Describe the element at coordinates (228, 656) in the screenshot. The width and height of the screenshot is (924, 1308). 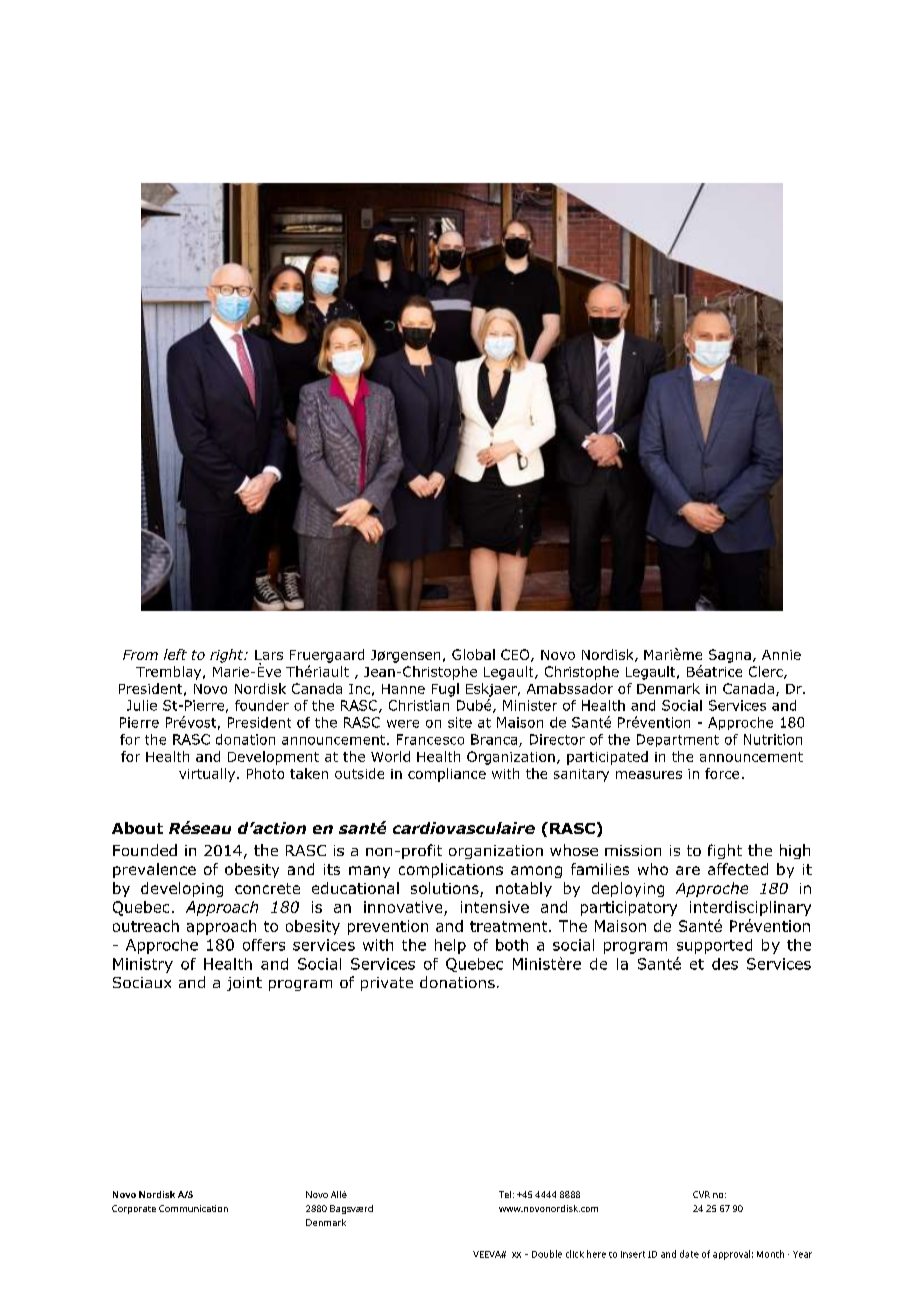
I see `right` at that location.
